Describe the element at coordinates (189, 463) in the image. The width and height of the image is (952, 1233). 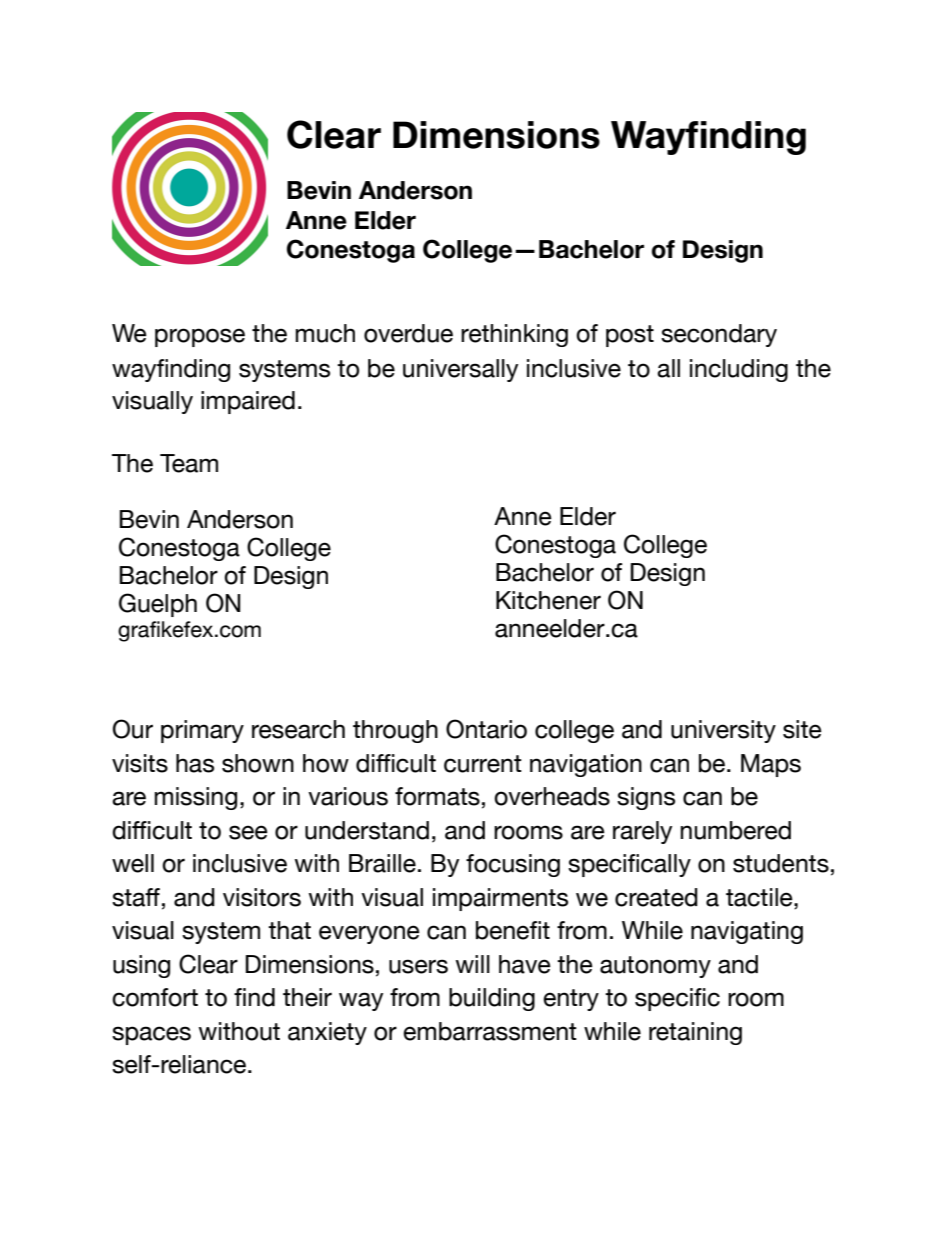
I see `Team` at that location.
